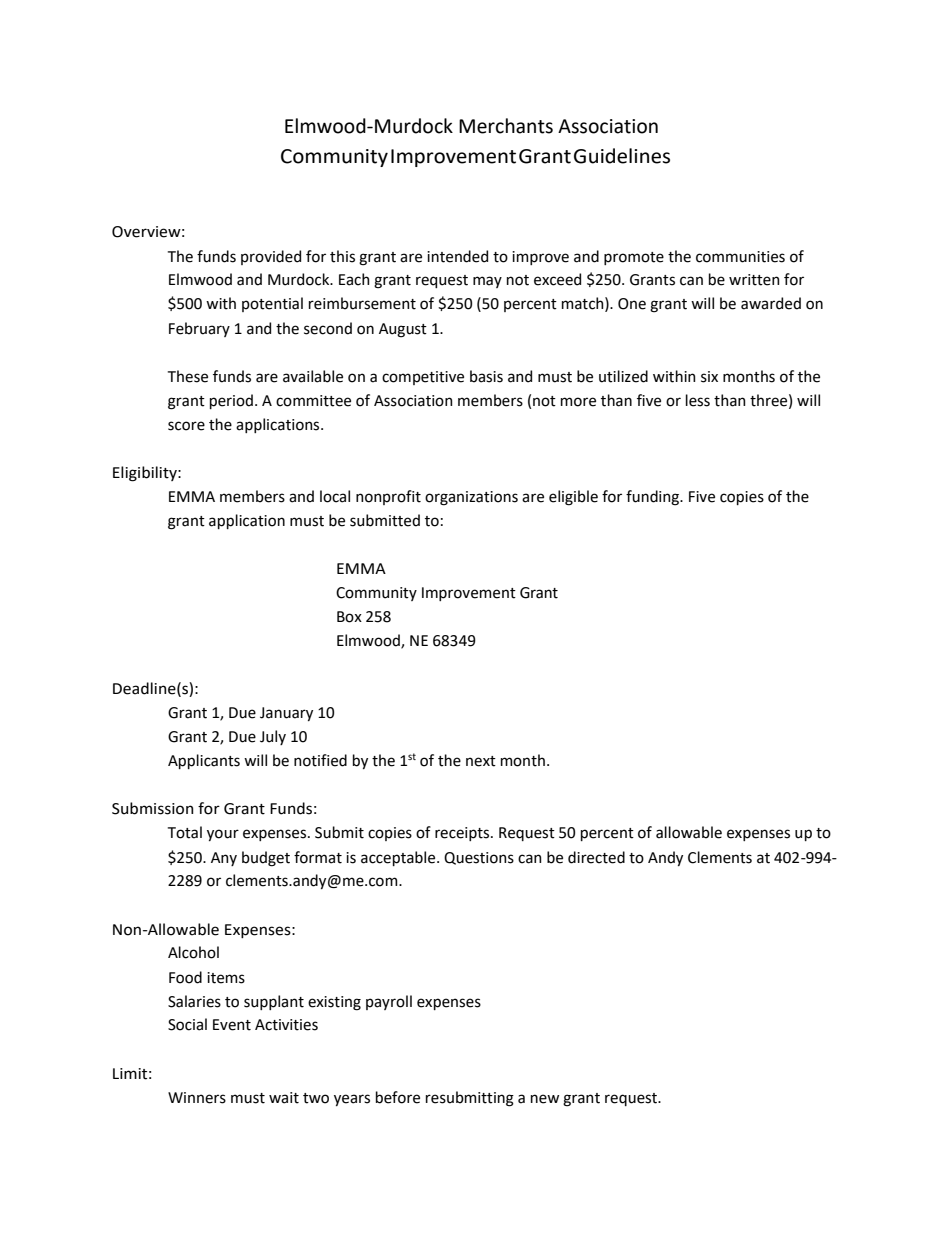  Describe the element at coordinates (186, 426) in the screenshot. I see `score` at that location.
